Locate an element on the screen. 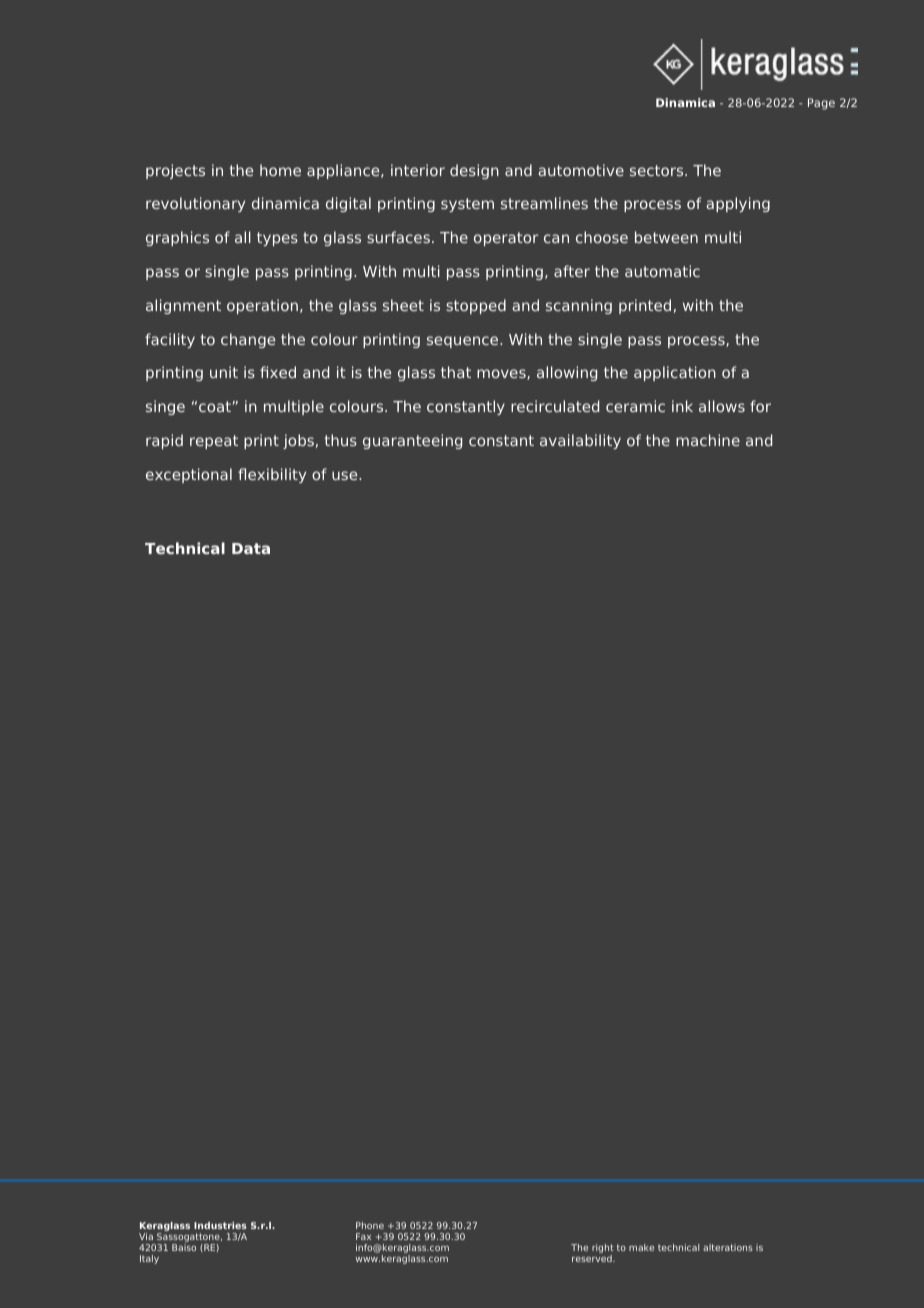 This screenshot has height=1308, width=924. Data is located at coordinates (251, 548).
